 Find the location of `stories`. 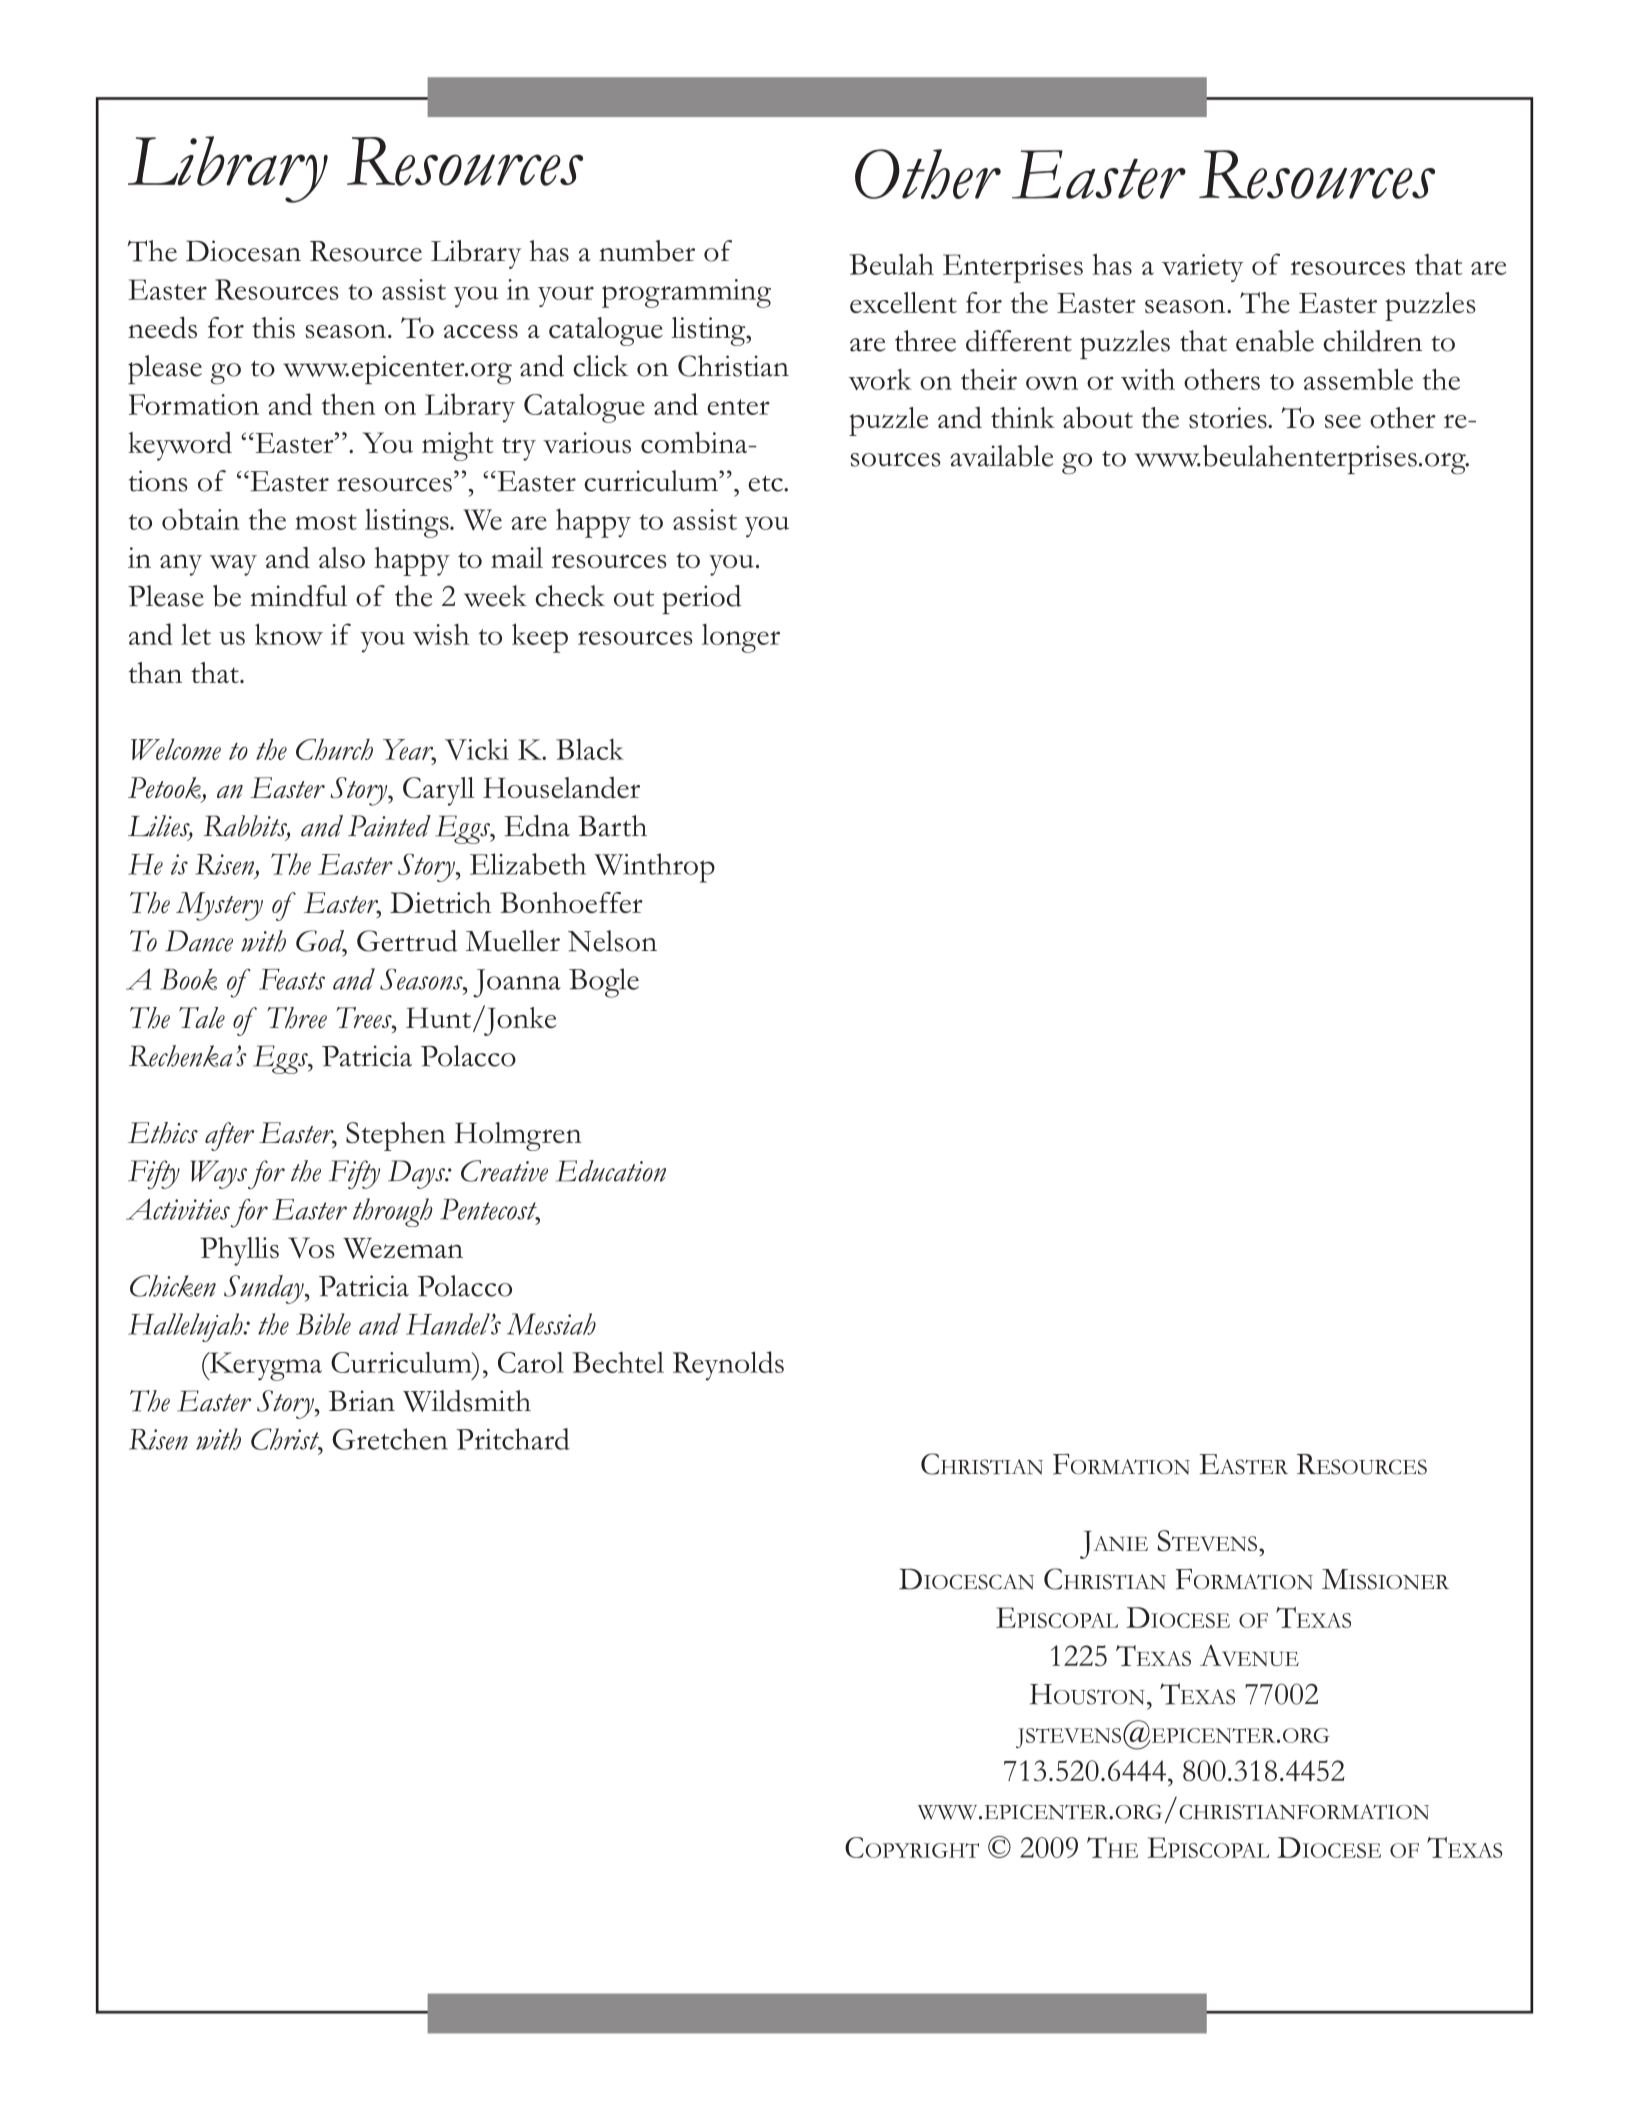

stories is located at coordinates (1229, 418).
